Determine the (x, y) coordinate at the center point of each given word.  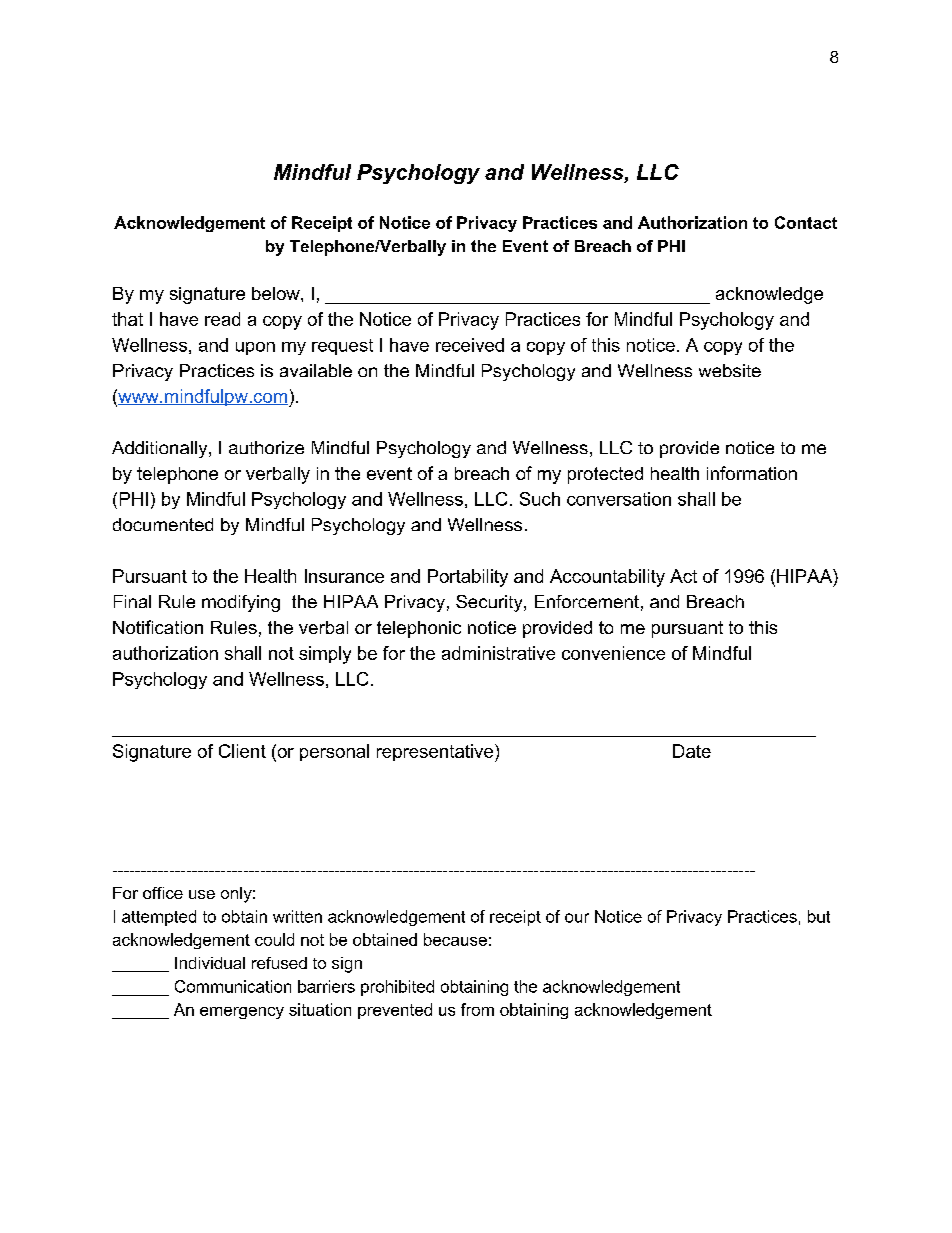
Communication (233, 986)
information (752, 473)
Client (242, 751)
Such (540, 499)
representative (435, 752)
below (277, 293)
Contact (806, 222)
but (819, 916)
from (477, 1009)
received (470, 345)
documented (163, 524)
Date (692, 751)
